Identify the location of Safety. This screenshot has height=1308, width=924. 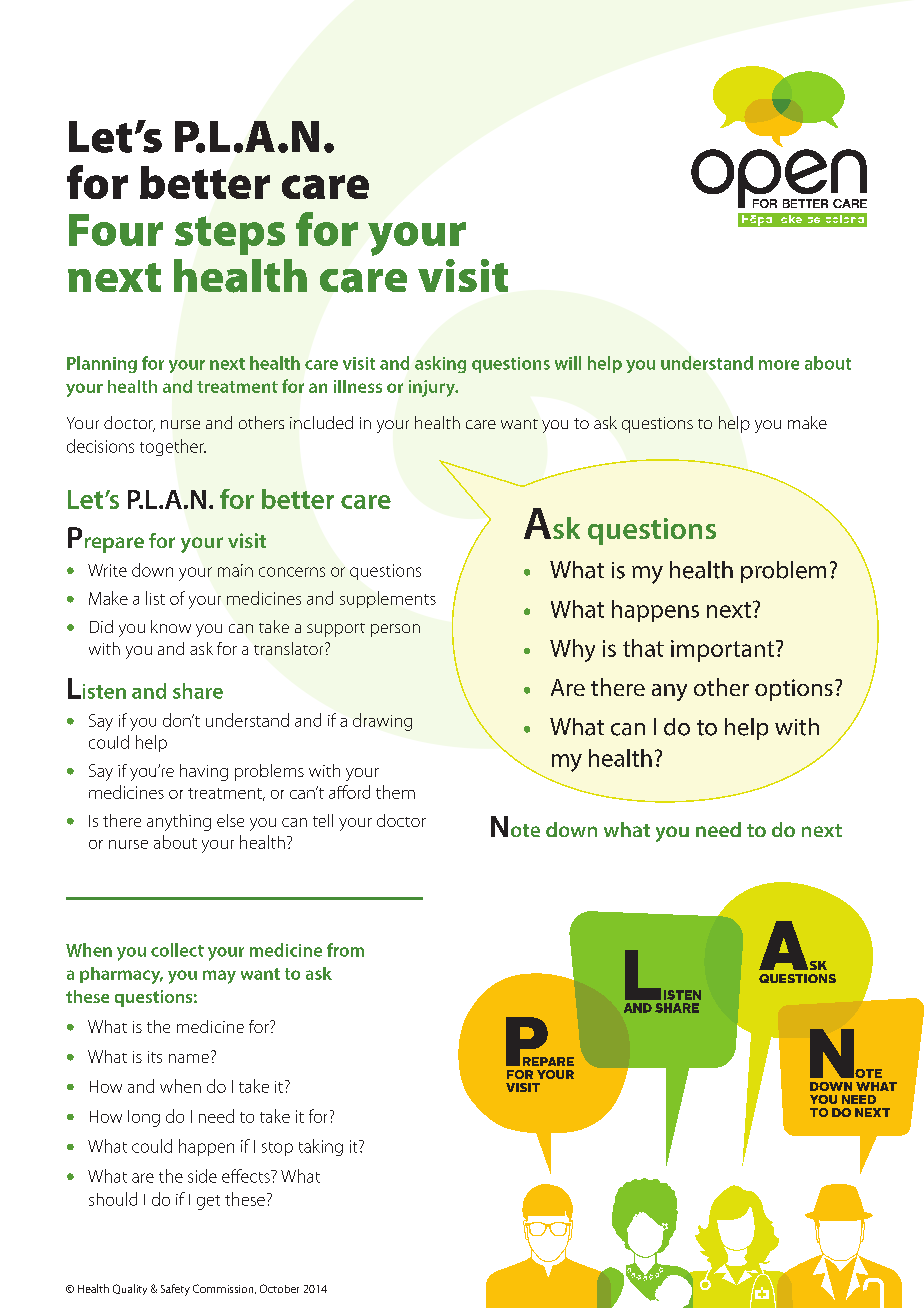
(175, 1290).
